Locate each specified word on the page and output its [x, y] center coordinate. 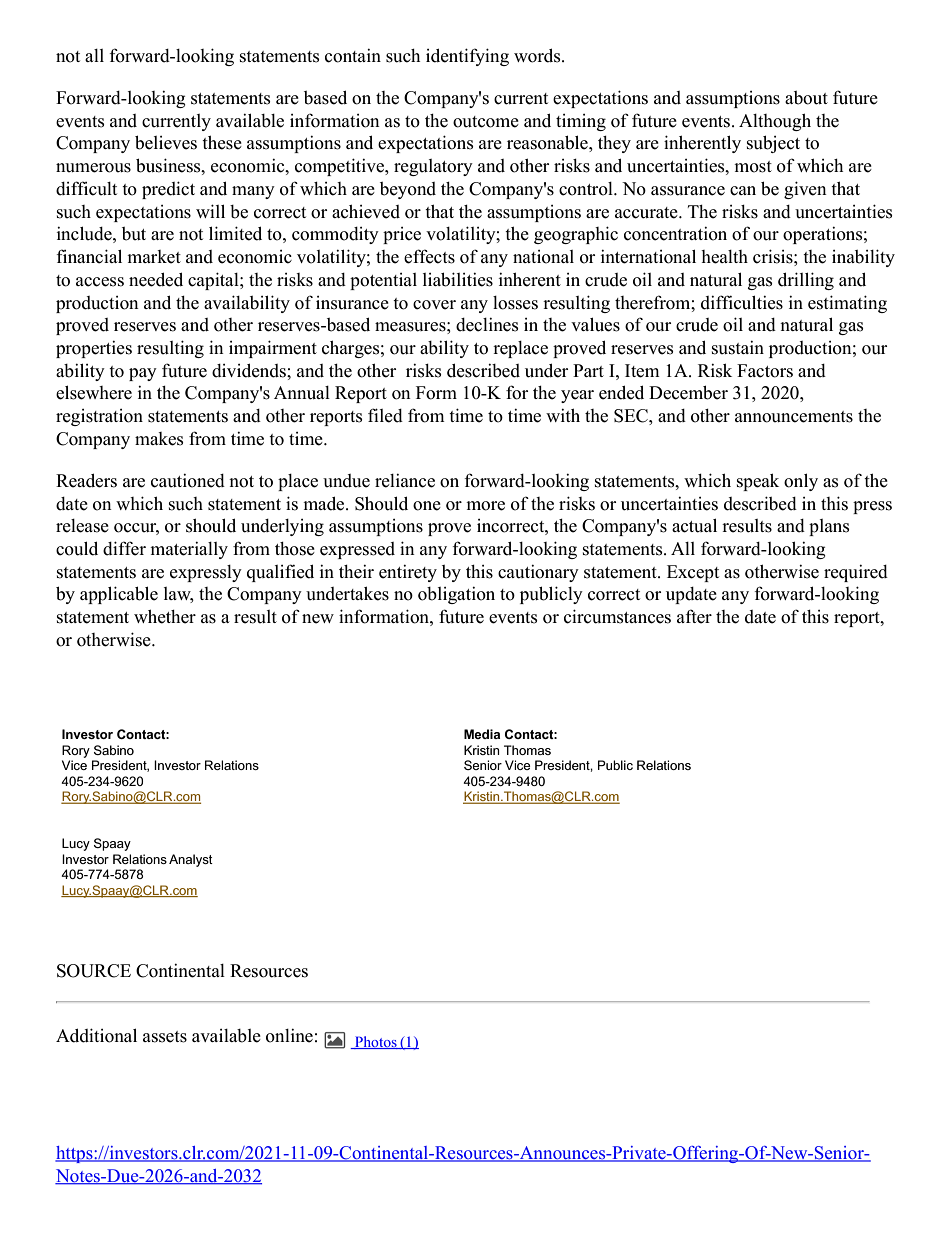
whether [165, 616]
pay [143, 374]
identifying [467, 57]
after [694, 616]
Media [482, 734]
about [806, 98]
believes [166, 142]
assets [165, 1037]
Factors [765, 371]
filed [385, 415]
